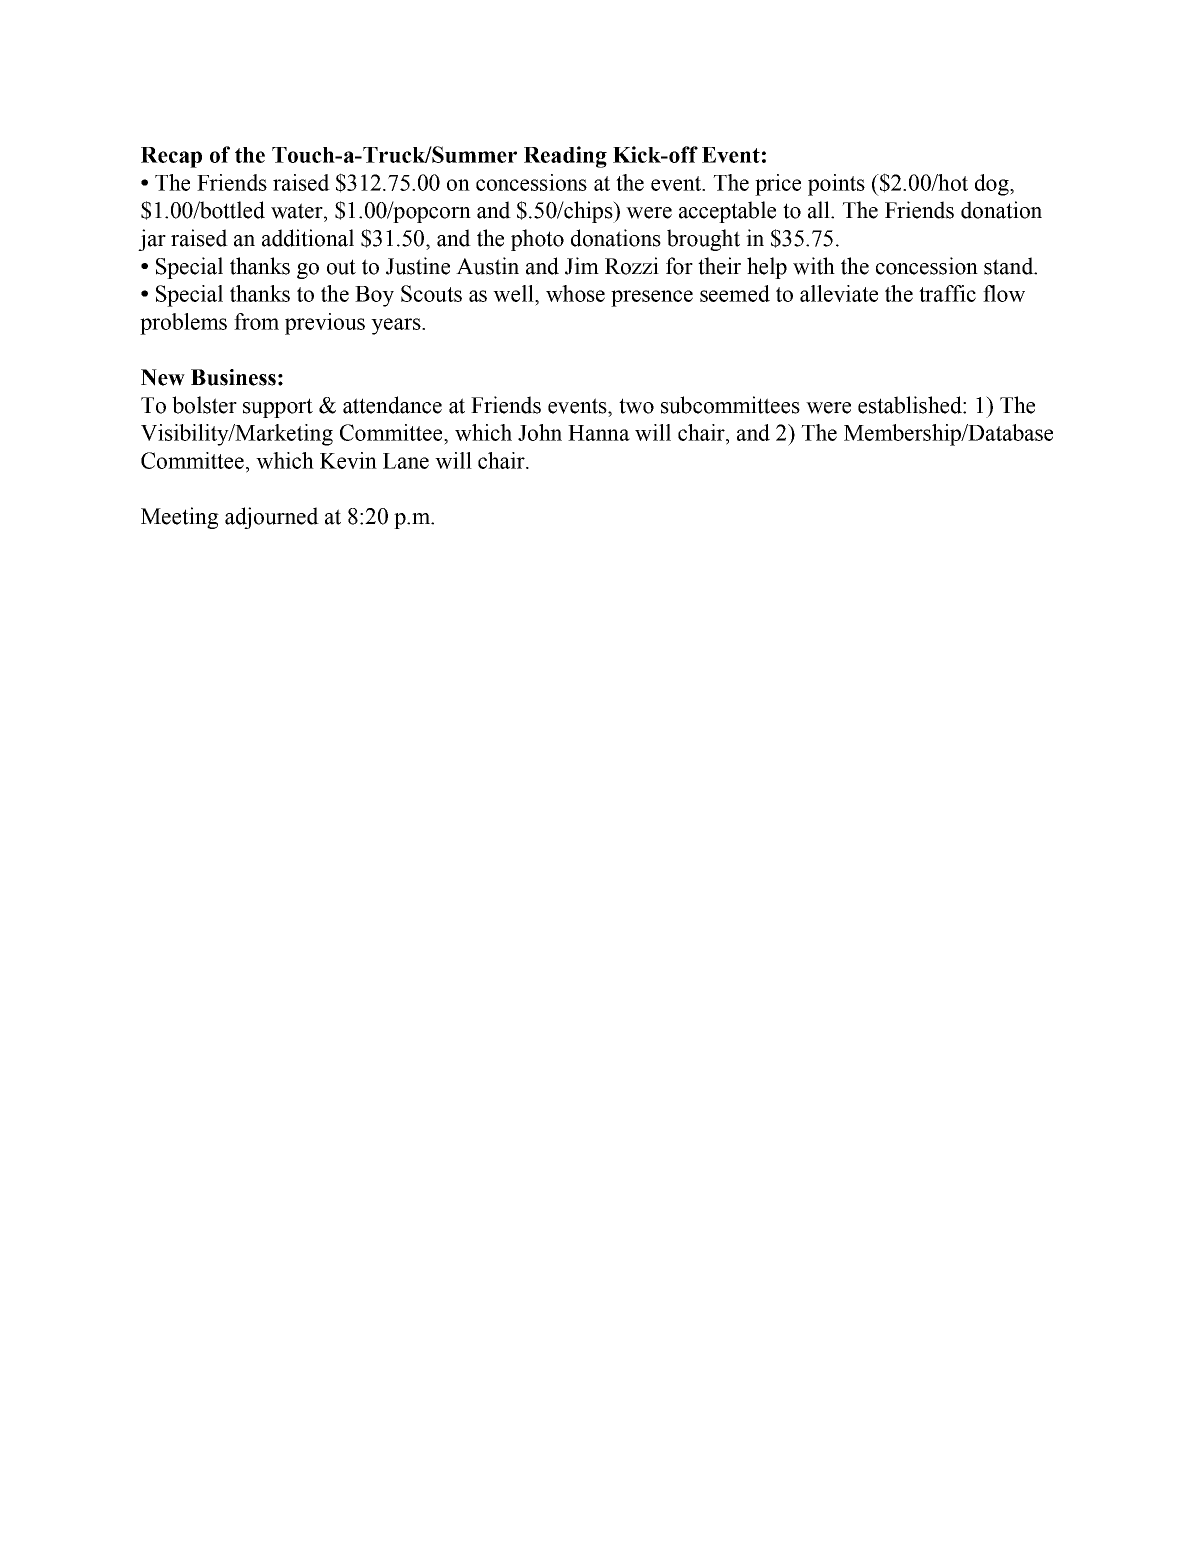 This image has height=1546, width=1195. What do you see at coordinates (575, 293) in the image?
I see `whose` at bounding box center [575, 293].
